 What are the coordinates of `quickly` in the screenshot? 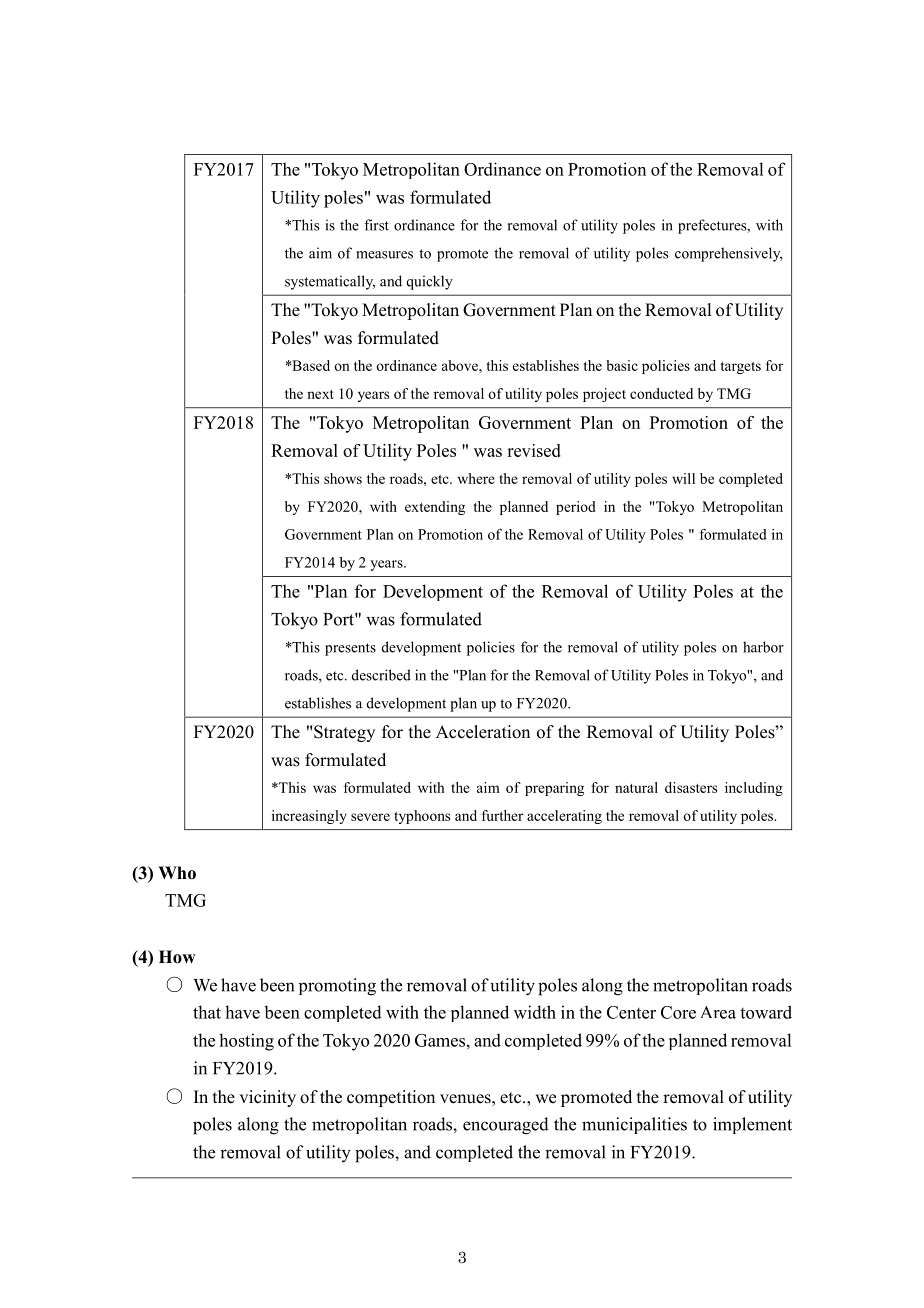 It's located at (430, 282).
